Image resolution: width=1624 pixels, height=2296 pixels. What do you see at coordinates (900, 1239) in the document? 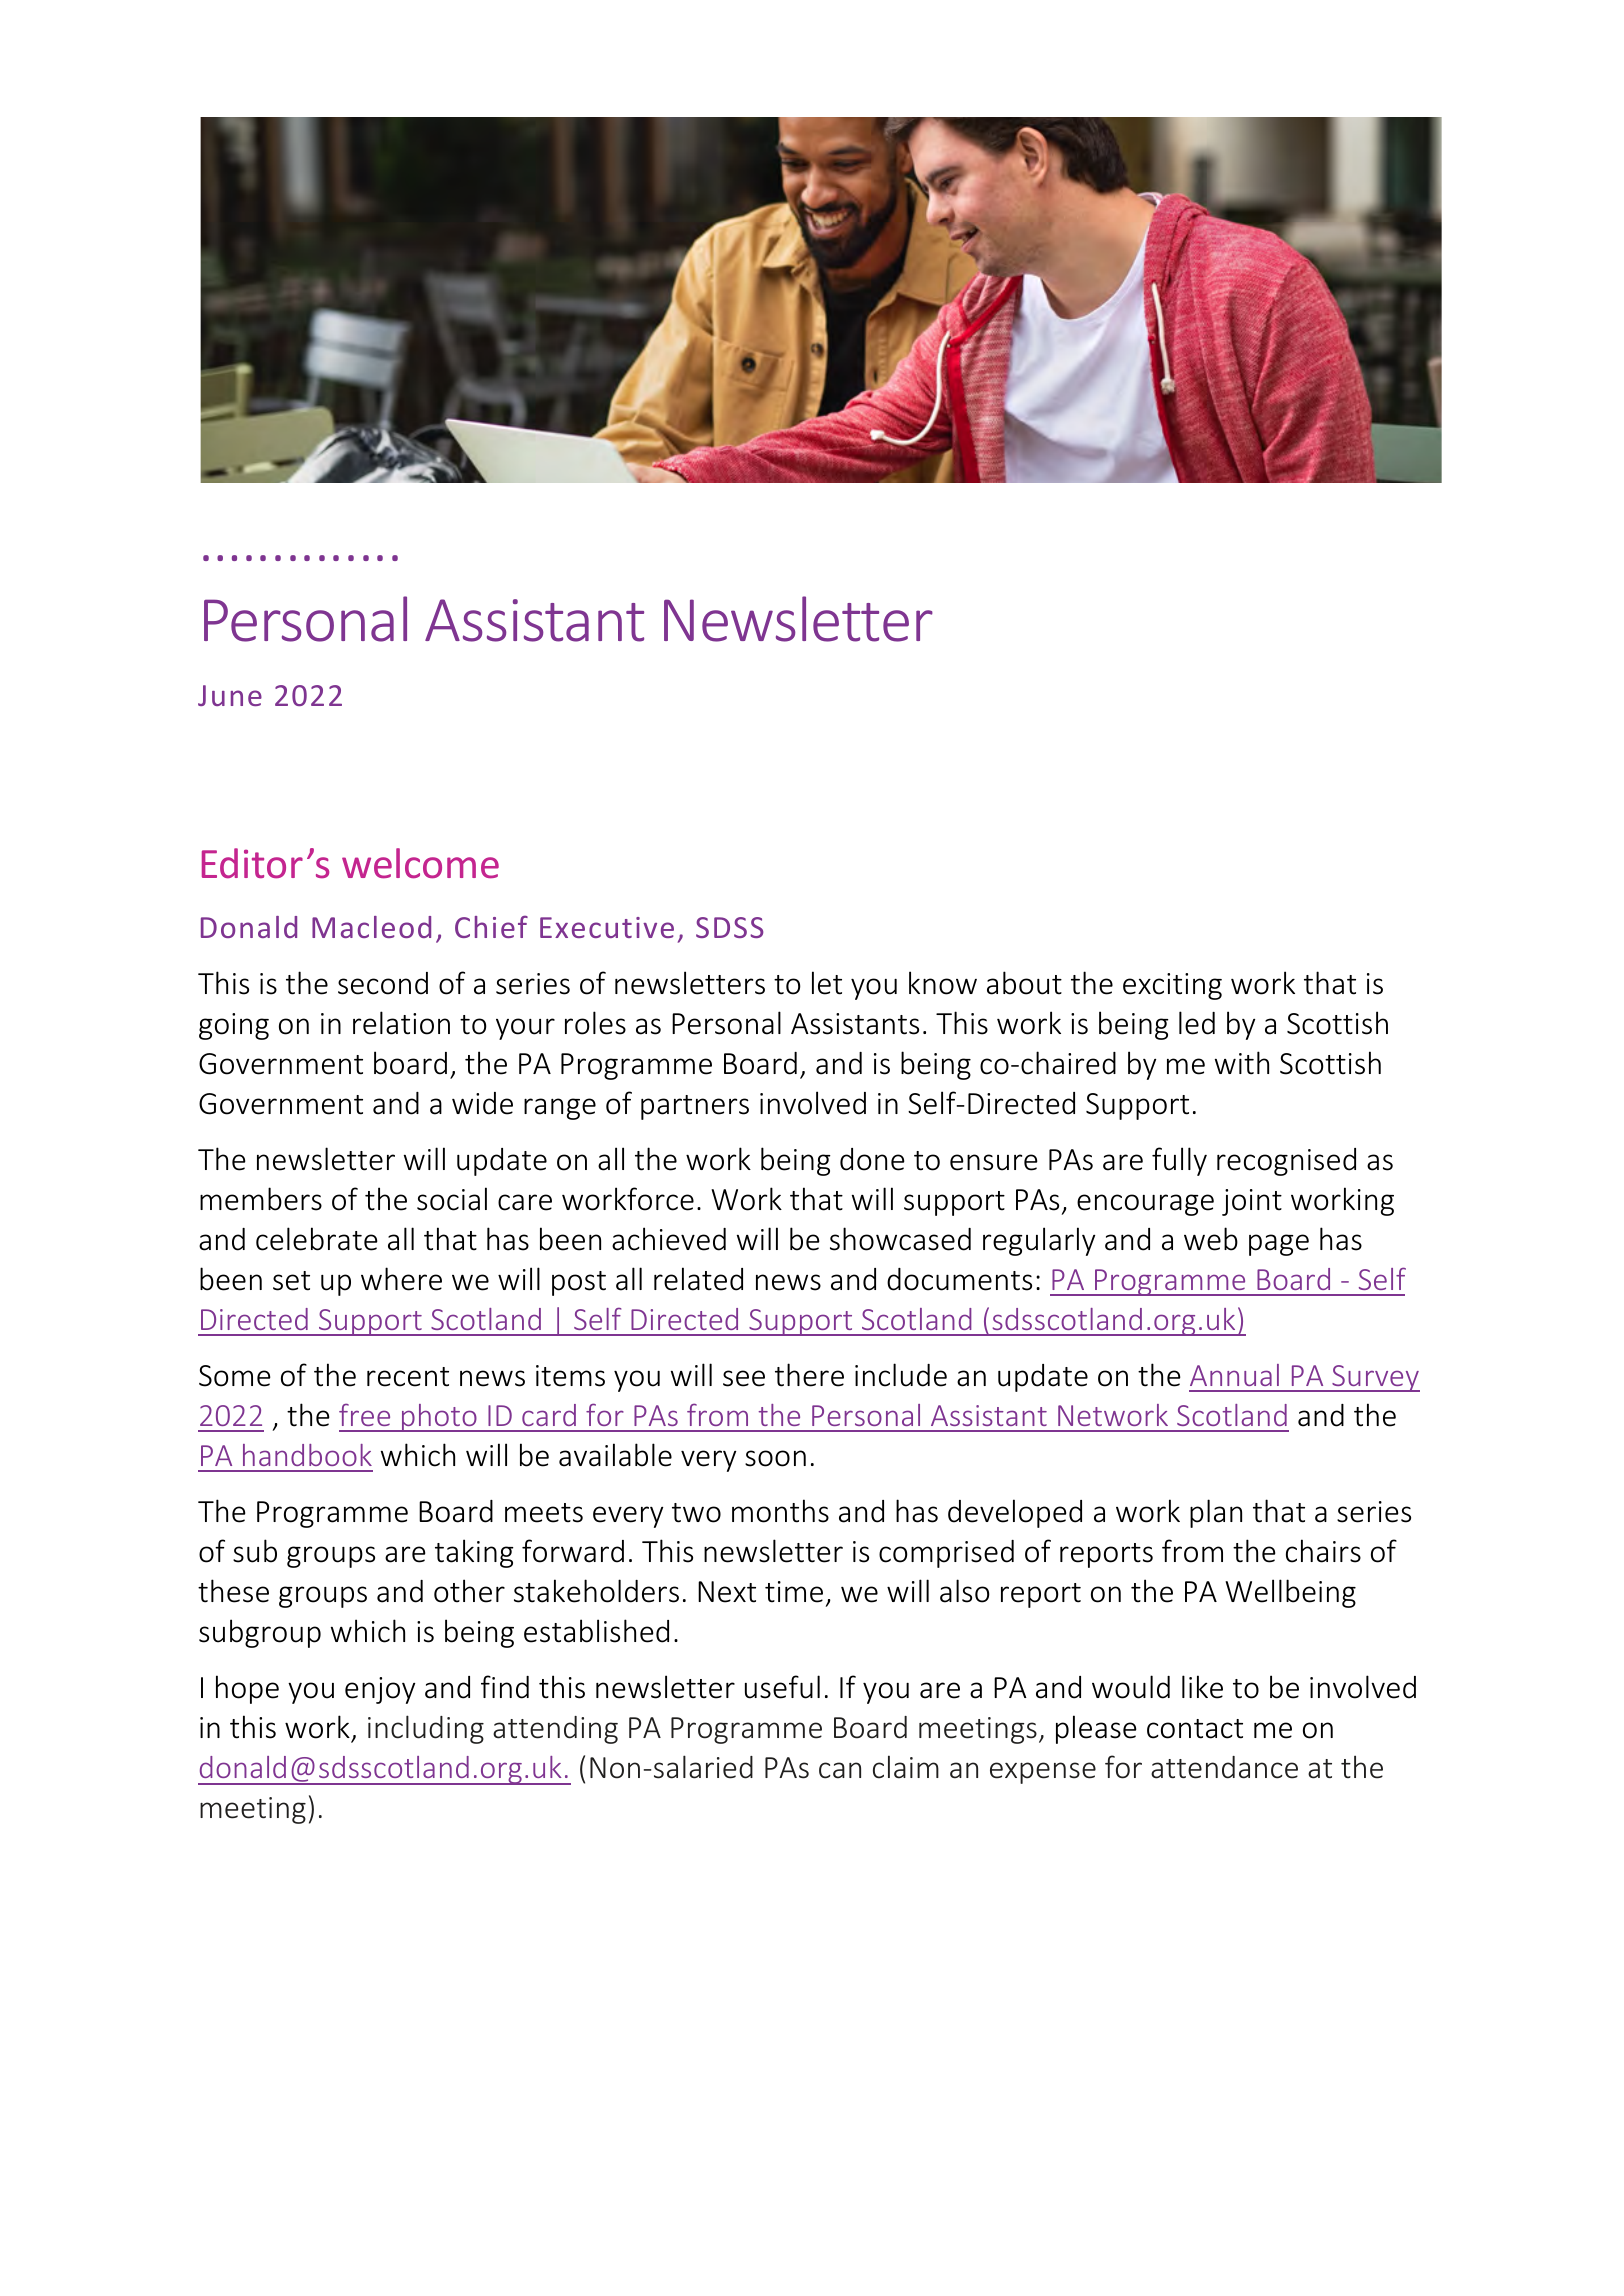
I see `showcased` at bounding box center [900, 1239].
